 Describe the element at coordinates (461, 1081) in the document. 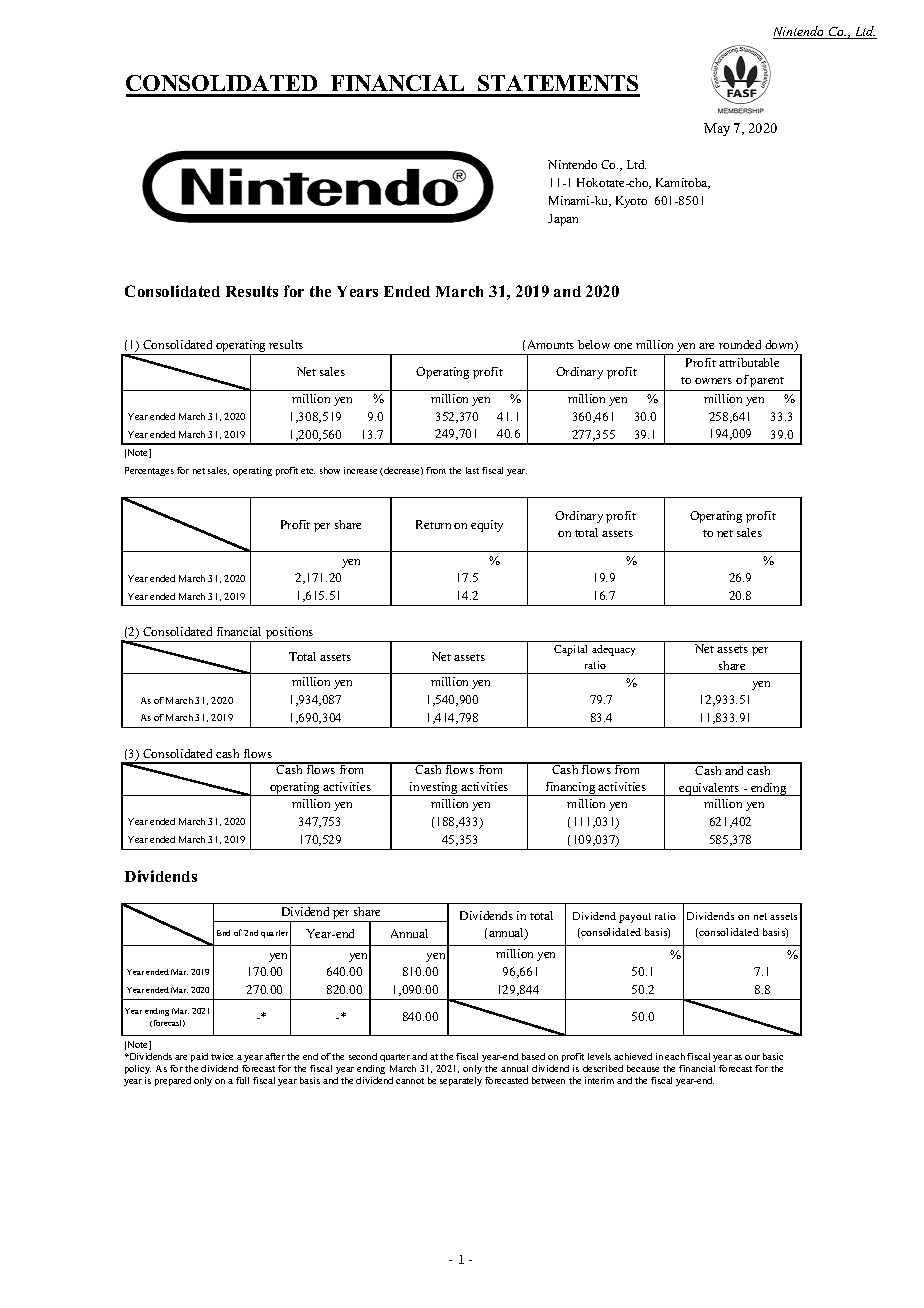

I see `separately` at that location.
